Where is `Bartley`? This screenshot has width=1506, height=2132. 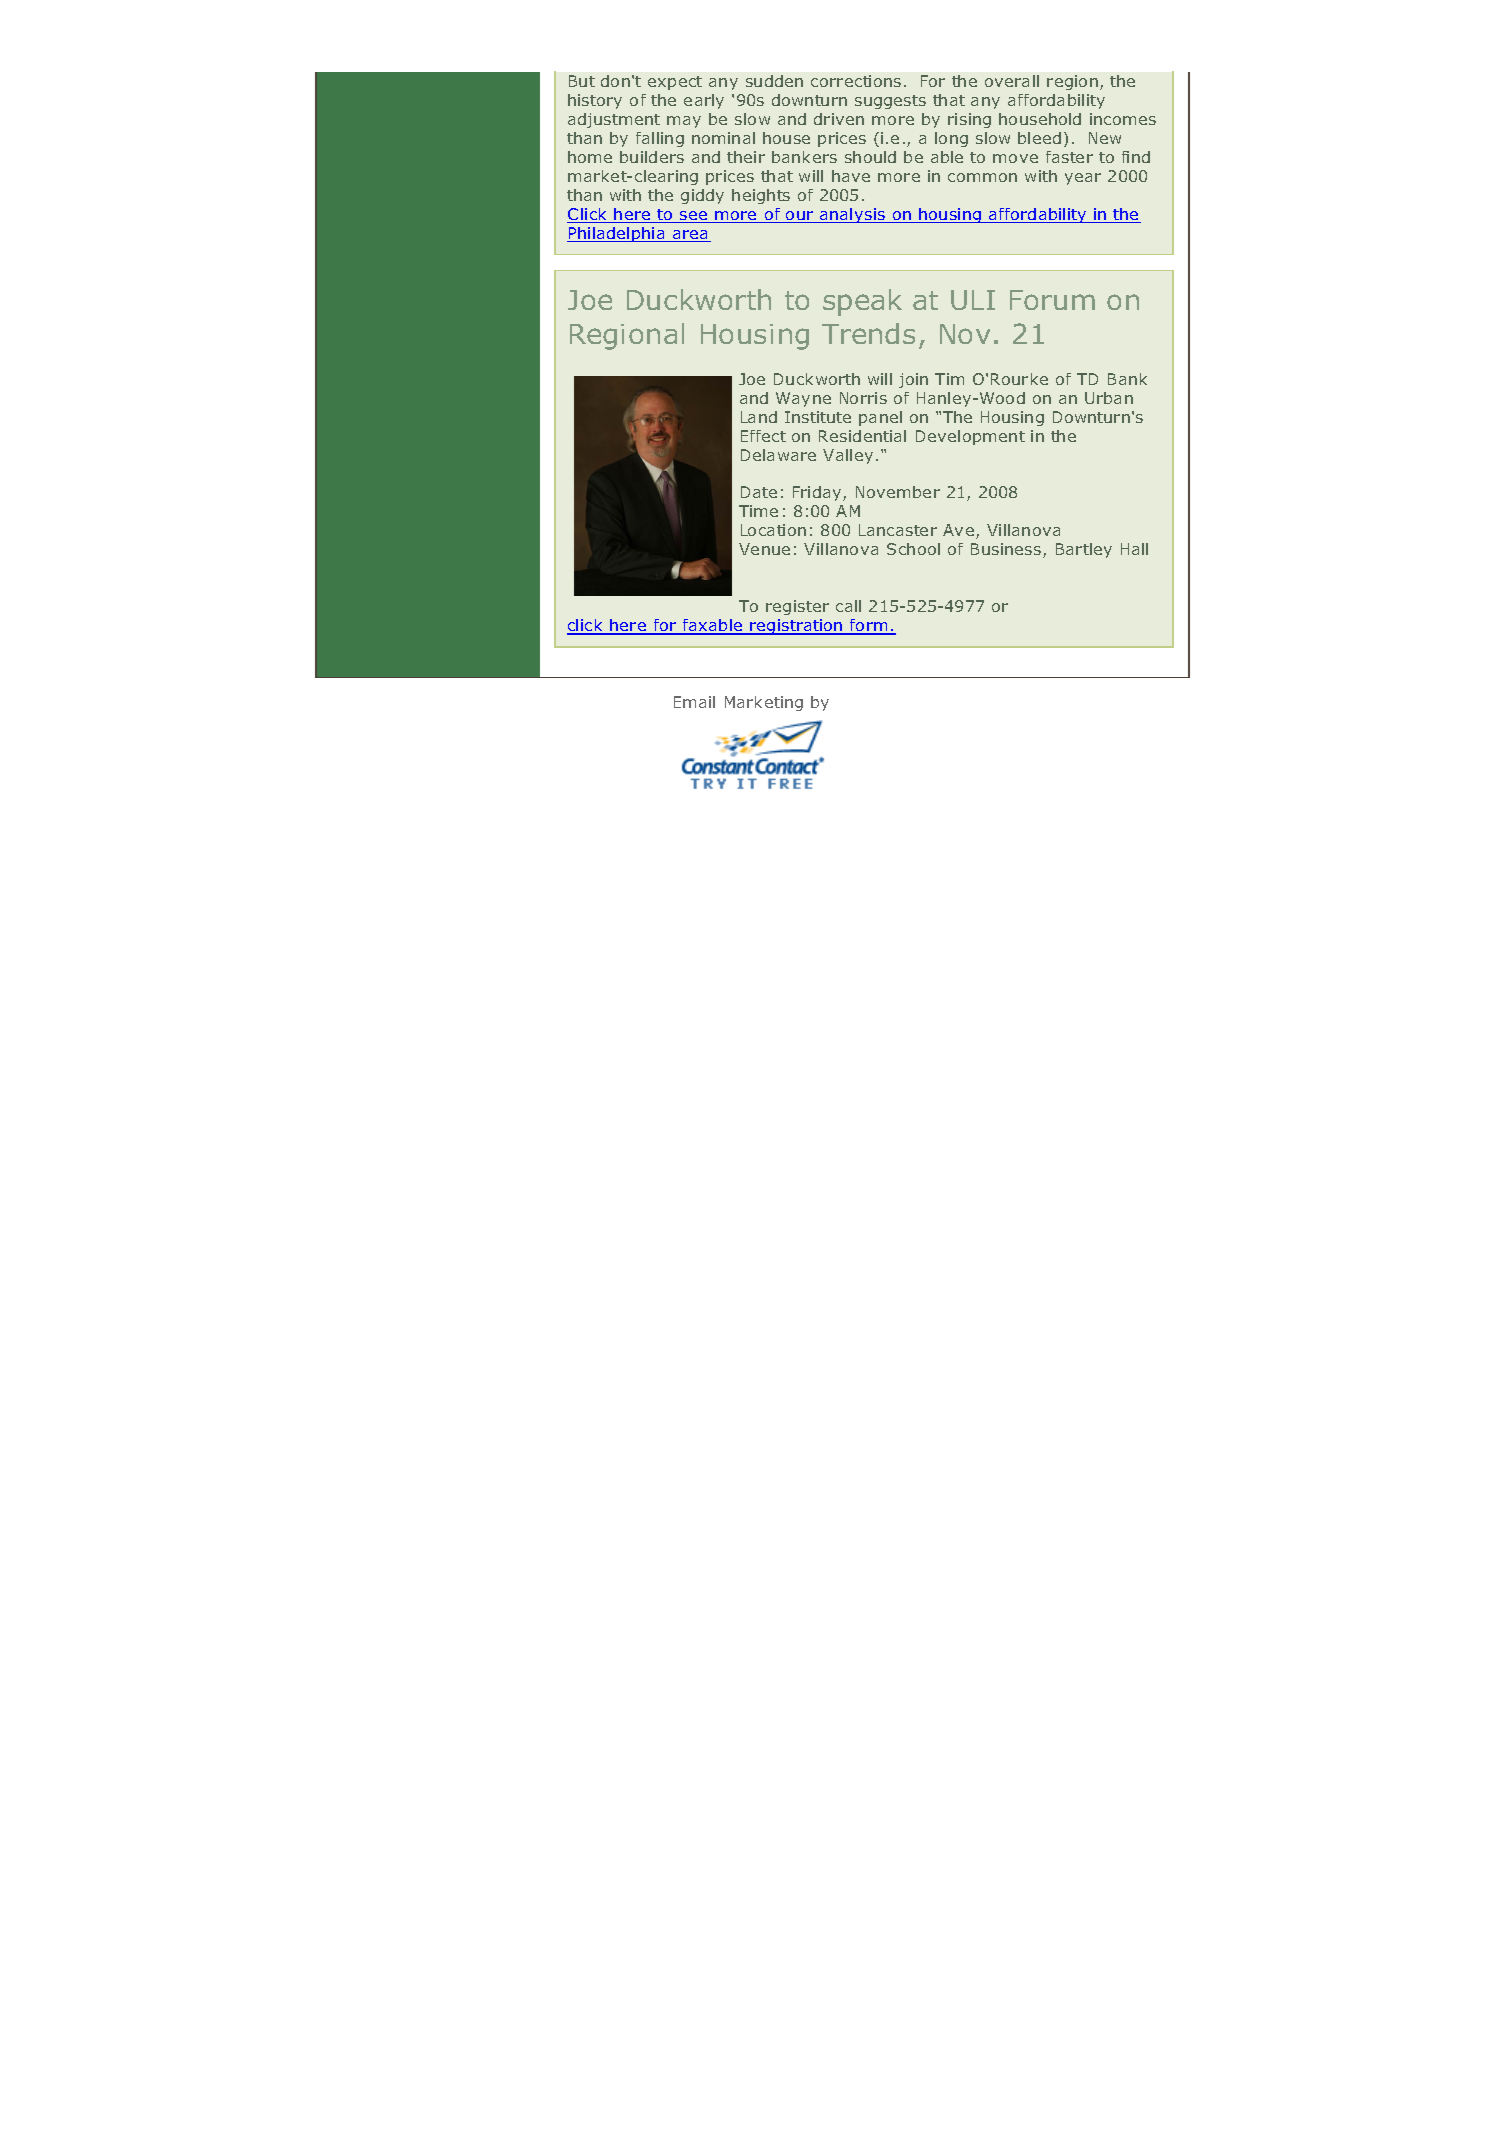 Bartley is located at coordinates (1084, 550).
